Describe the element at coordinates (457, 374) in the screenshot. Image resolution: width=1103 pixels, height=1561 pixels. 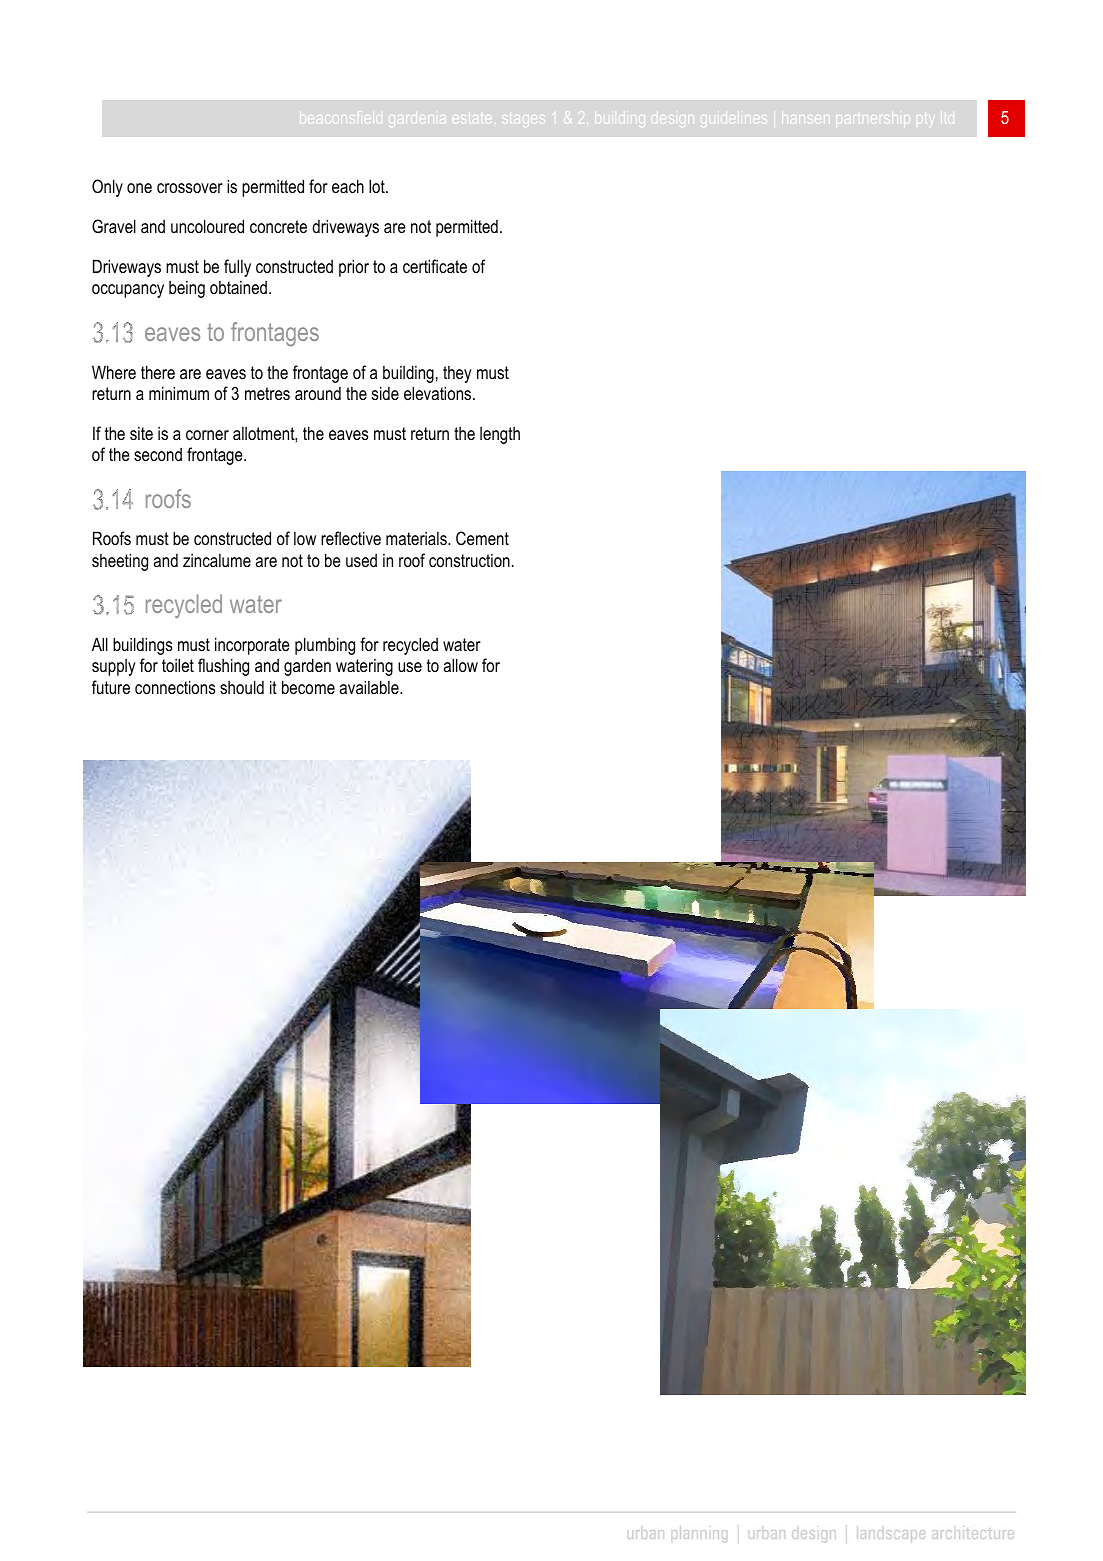
I see `they` at that location.
